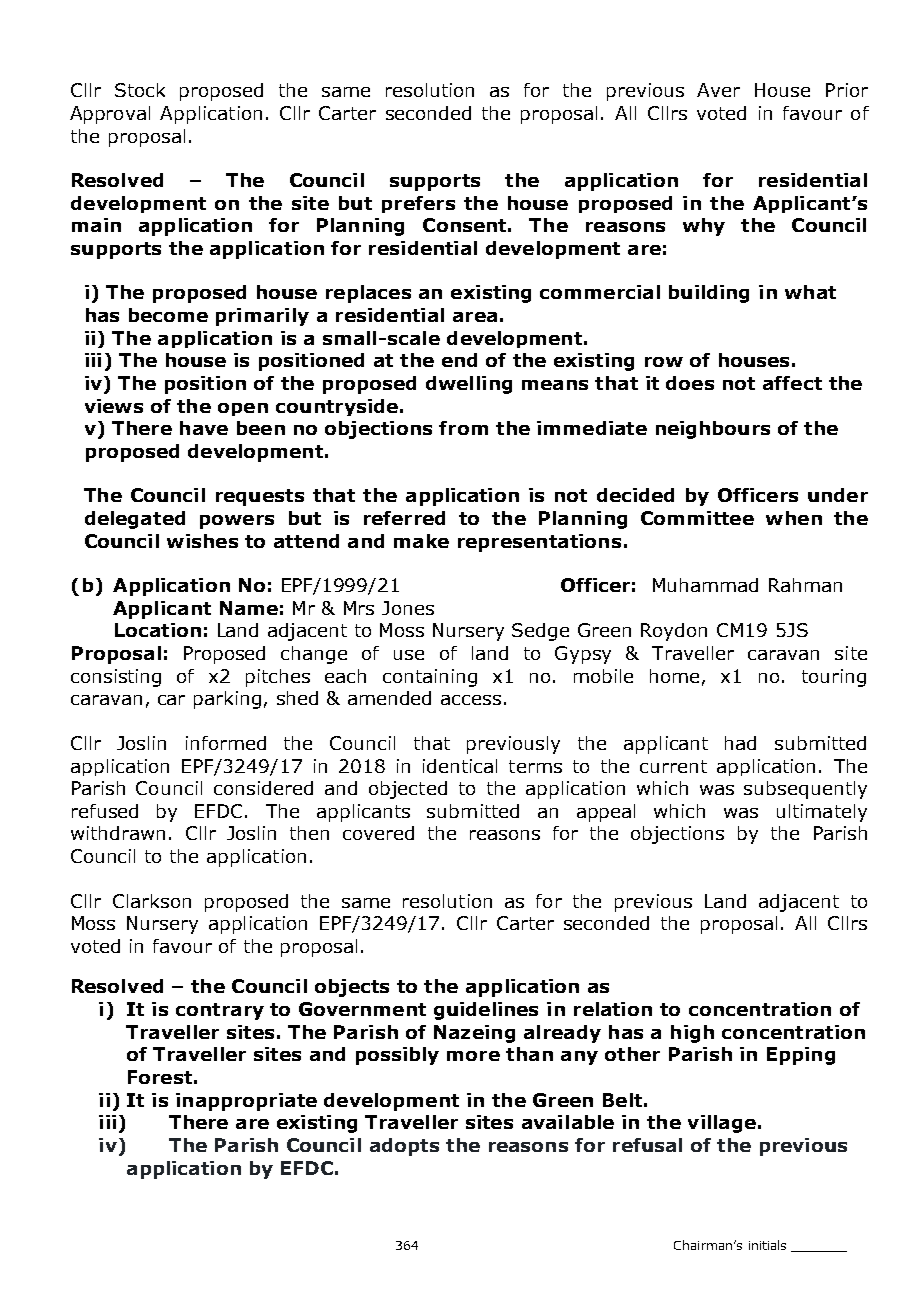 The width and height of the screenshot is (924, 1308). I want to click on Stock, so click(140, 90).
